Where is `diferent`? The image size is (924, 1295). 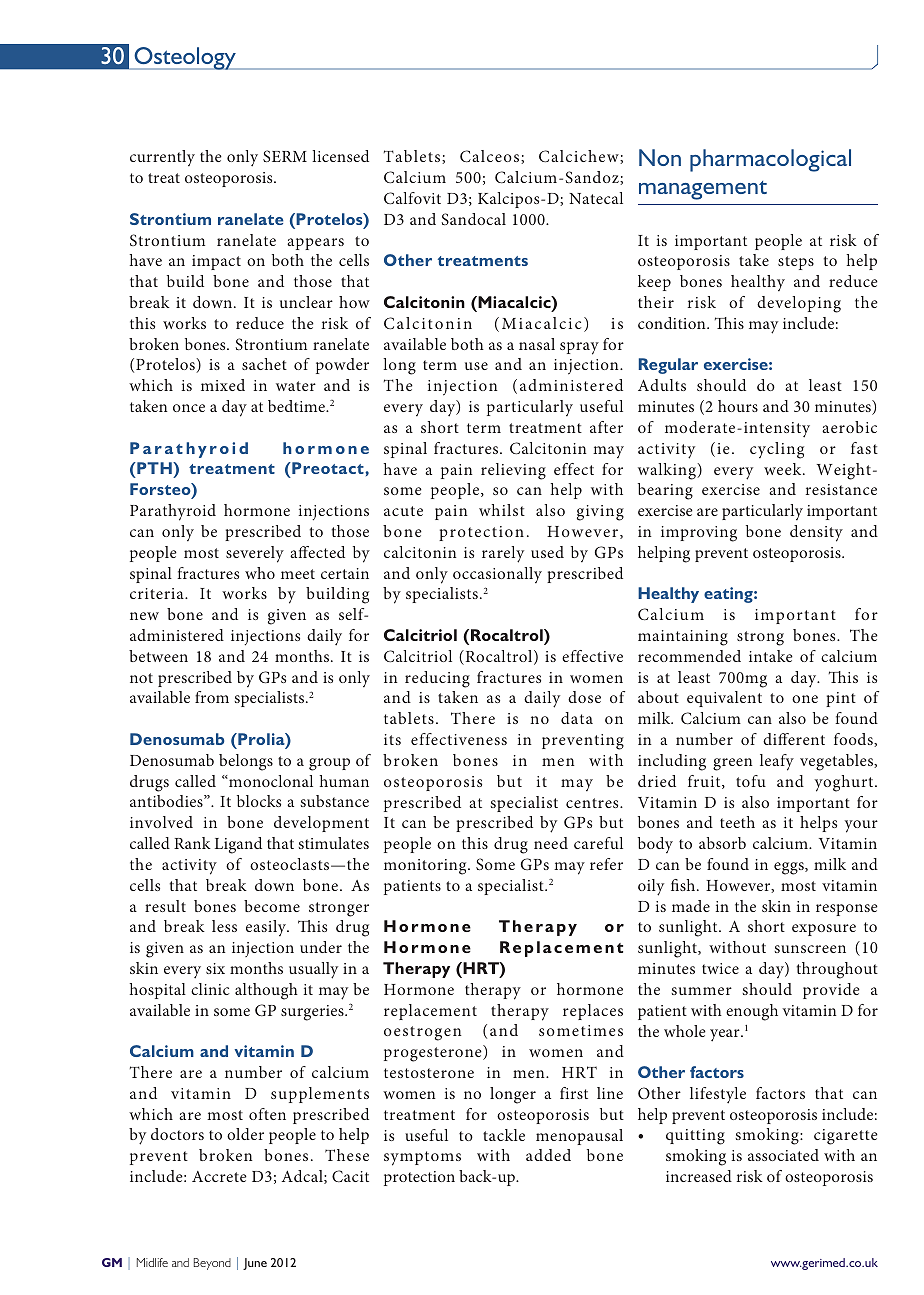
diferent is located at coordinates (794, 739).
